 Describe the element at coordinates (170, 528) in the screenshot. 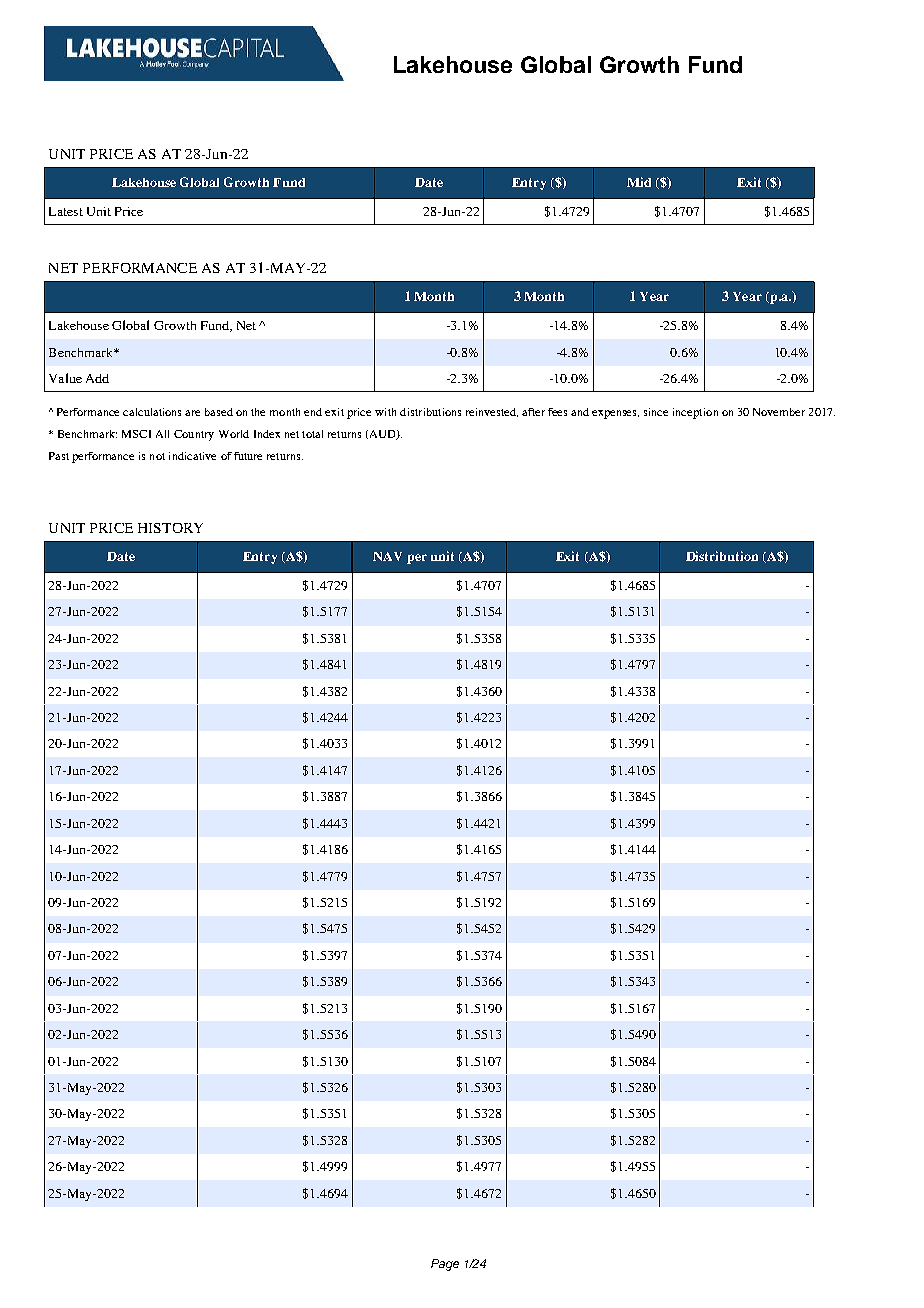

I see `HISTORY` at that location.
